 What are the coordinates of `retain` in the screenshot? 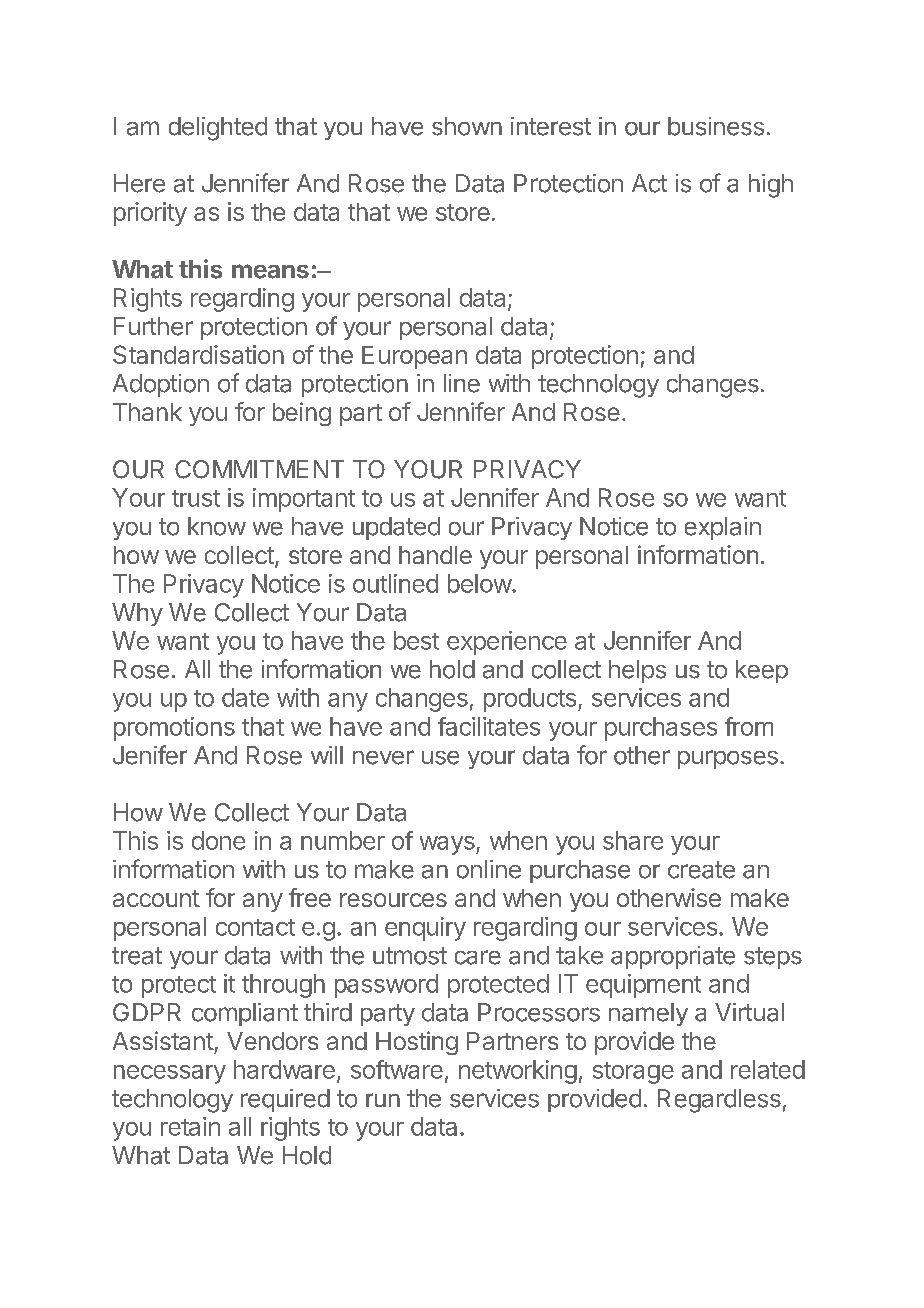 It's located at (190, 1126).
